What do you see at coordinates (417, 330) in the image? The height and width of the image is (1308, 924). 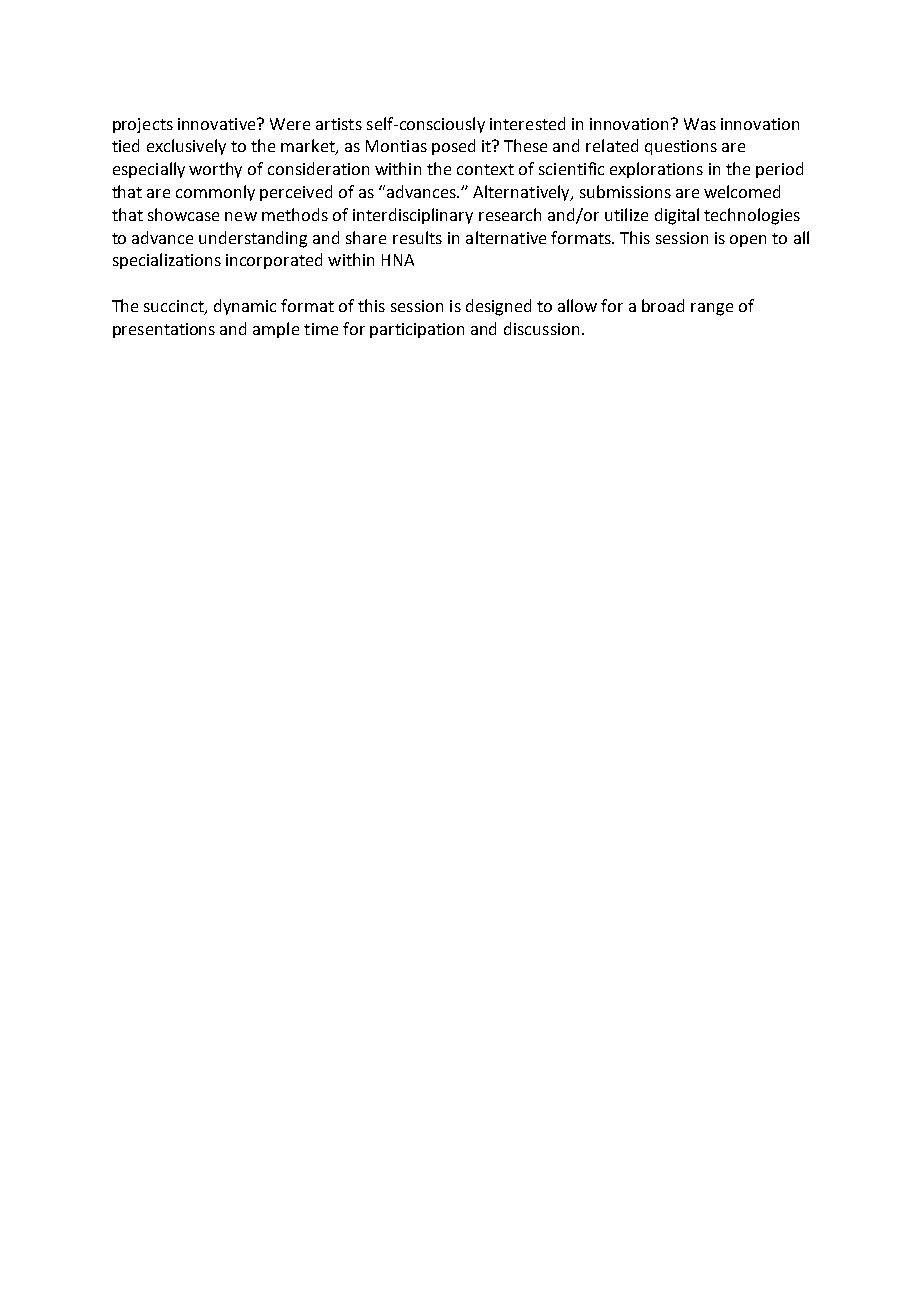 I see `participation` at bounding box center [417, 330].
